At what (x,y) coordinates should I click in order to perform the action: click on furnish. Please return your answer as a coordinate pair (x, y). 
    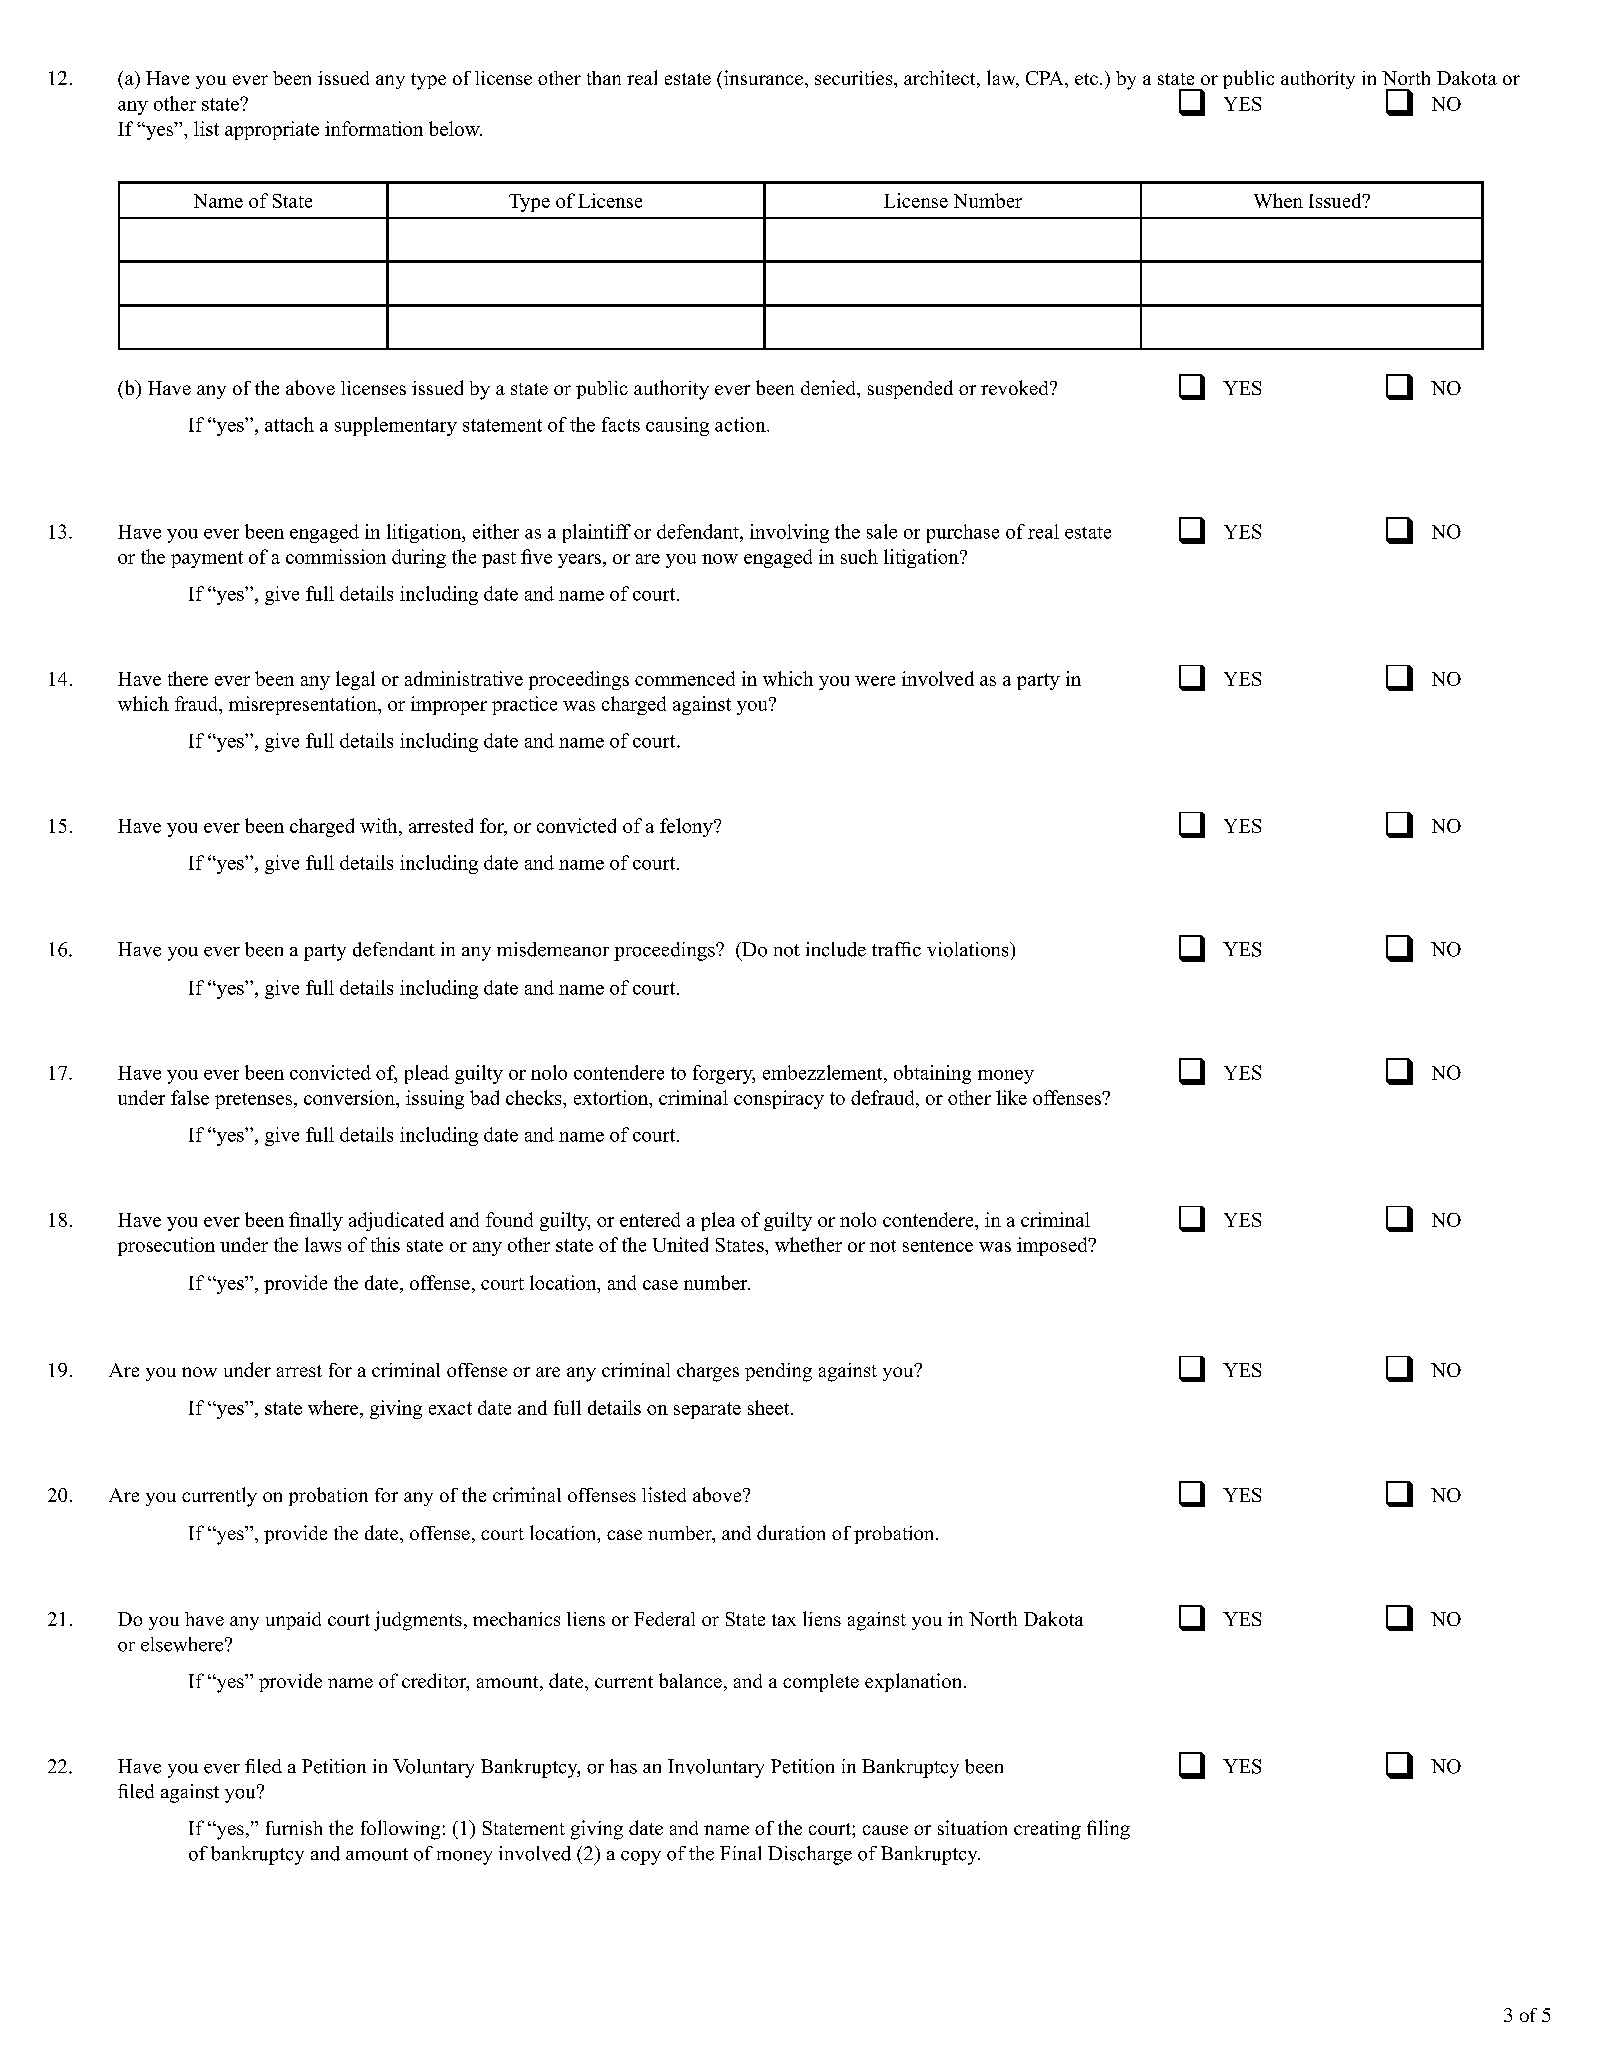
    Looking at the image, I should click on (294, 1828).
